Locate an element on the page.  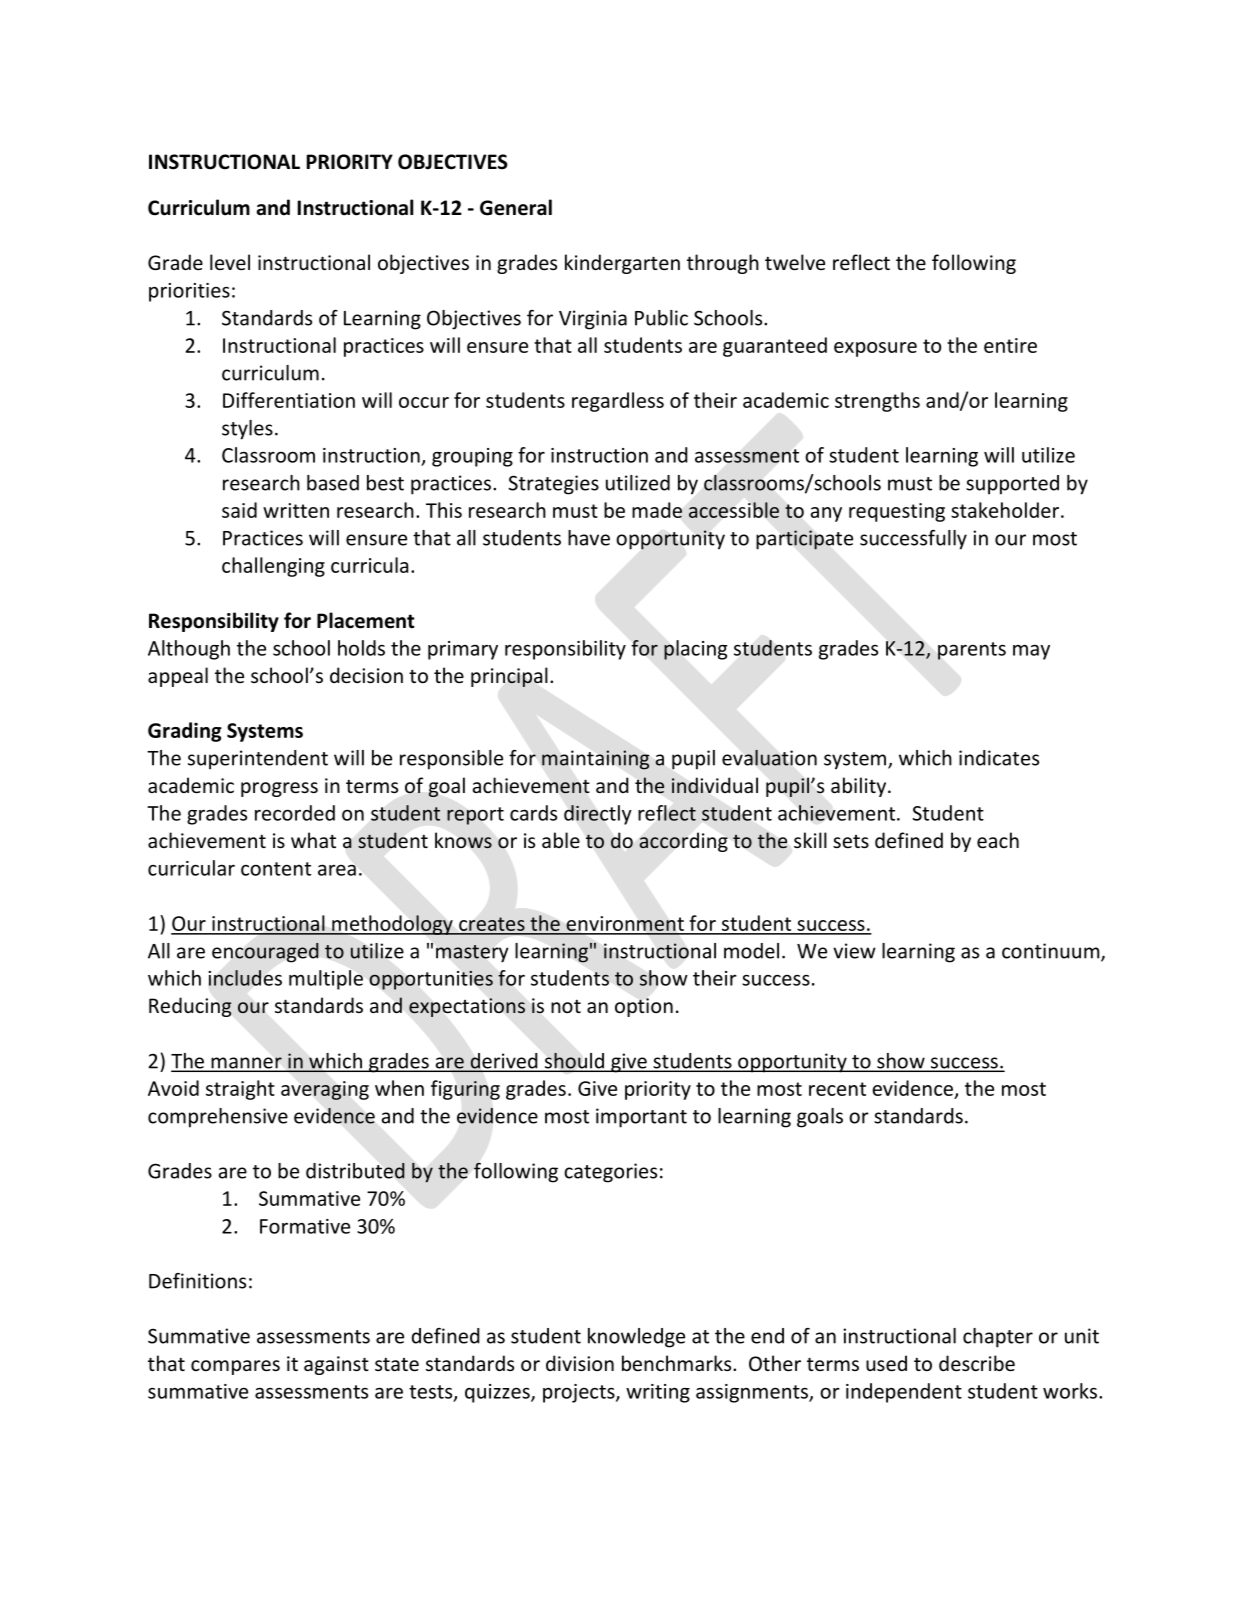
made is located at coordinates (657, 510).
